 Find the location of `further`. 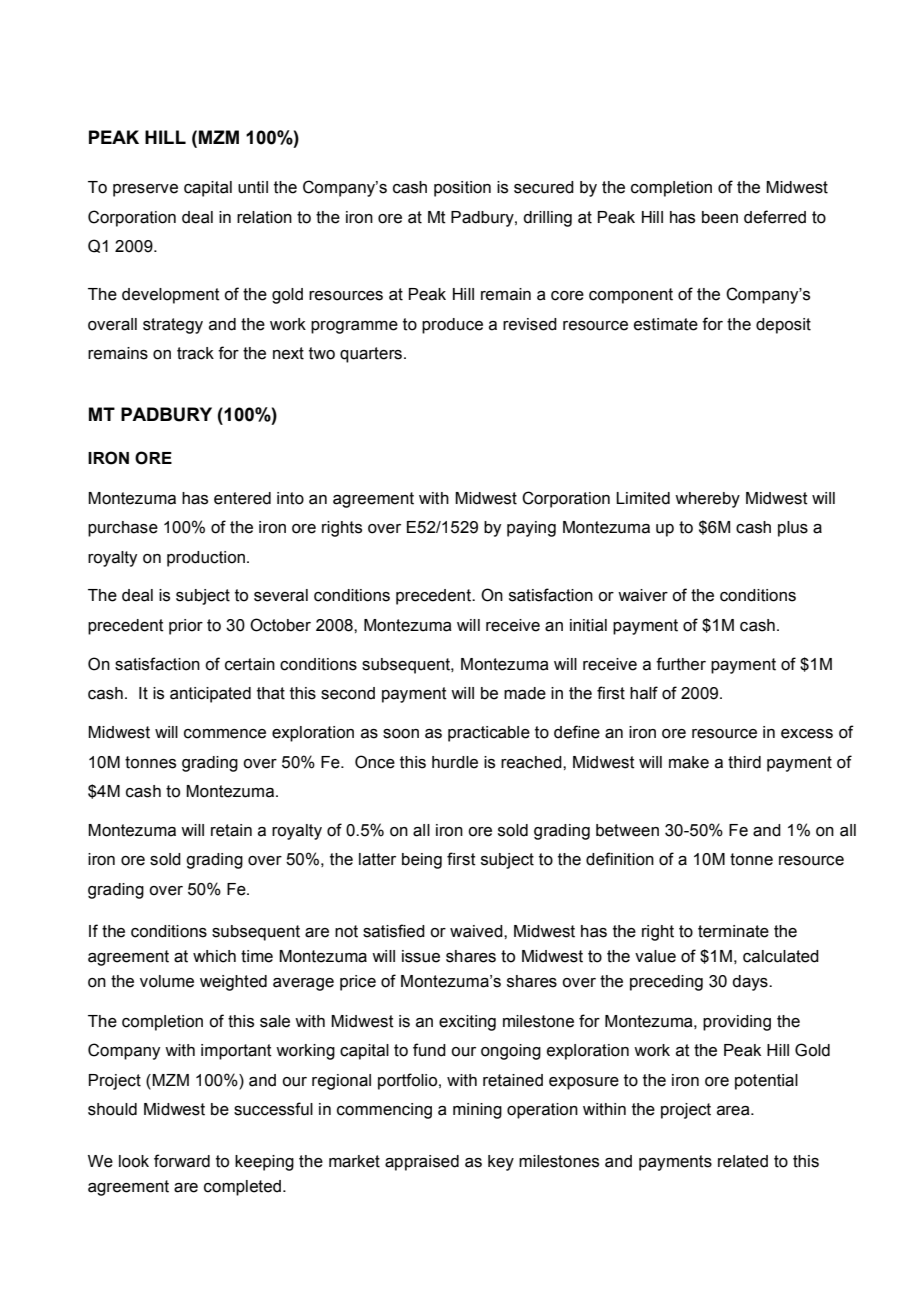

further is located at coordinates (681, 664).
